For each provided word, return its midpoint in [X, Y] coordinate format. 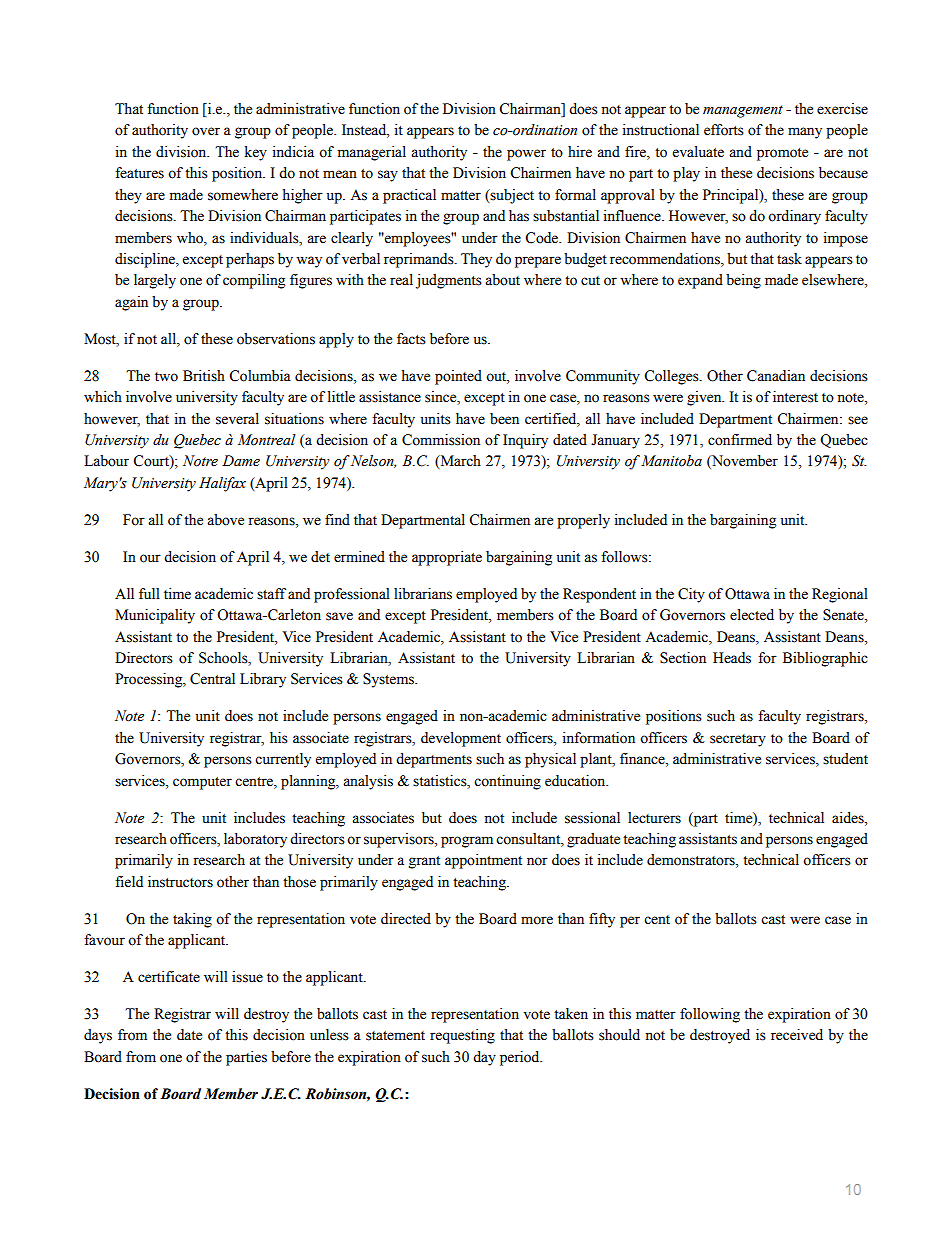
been [504, 419]
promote [782, 154]
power [526, 155]
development [461, 739]
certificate [169, 977]
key [256, 153]
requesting [462, 1036]
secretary [738, 740]
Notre [200, 461]
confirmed [740, 440]
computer [202, 783]
